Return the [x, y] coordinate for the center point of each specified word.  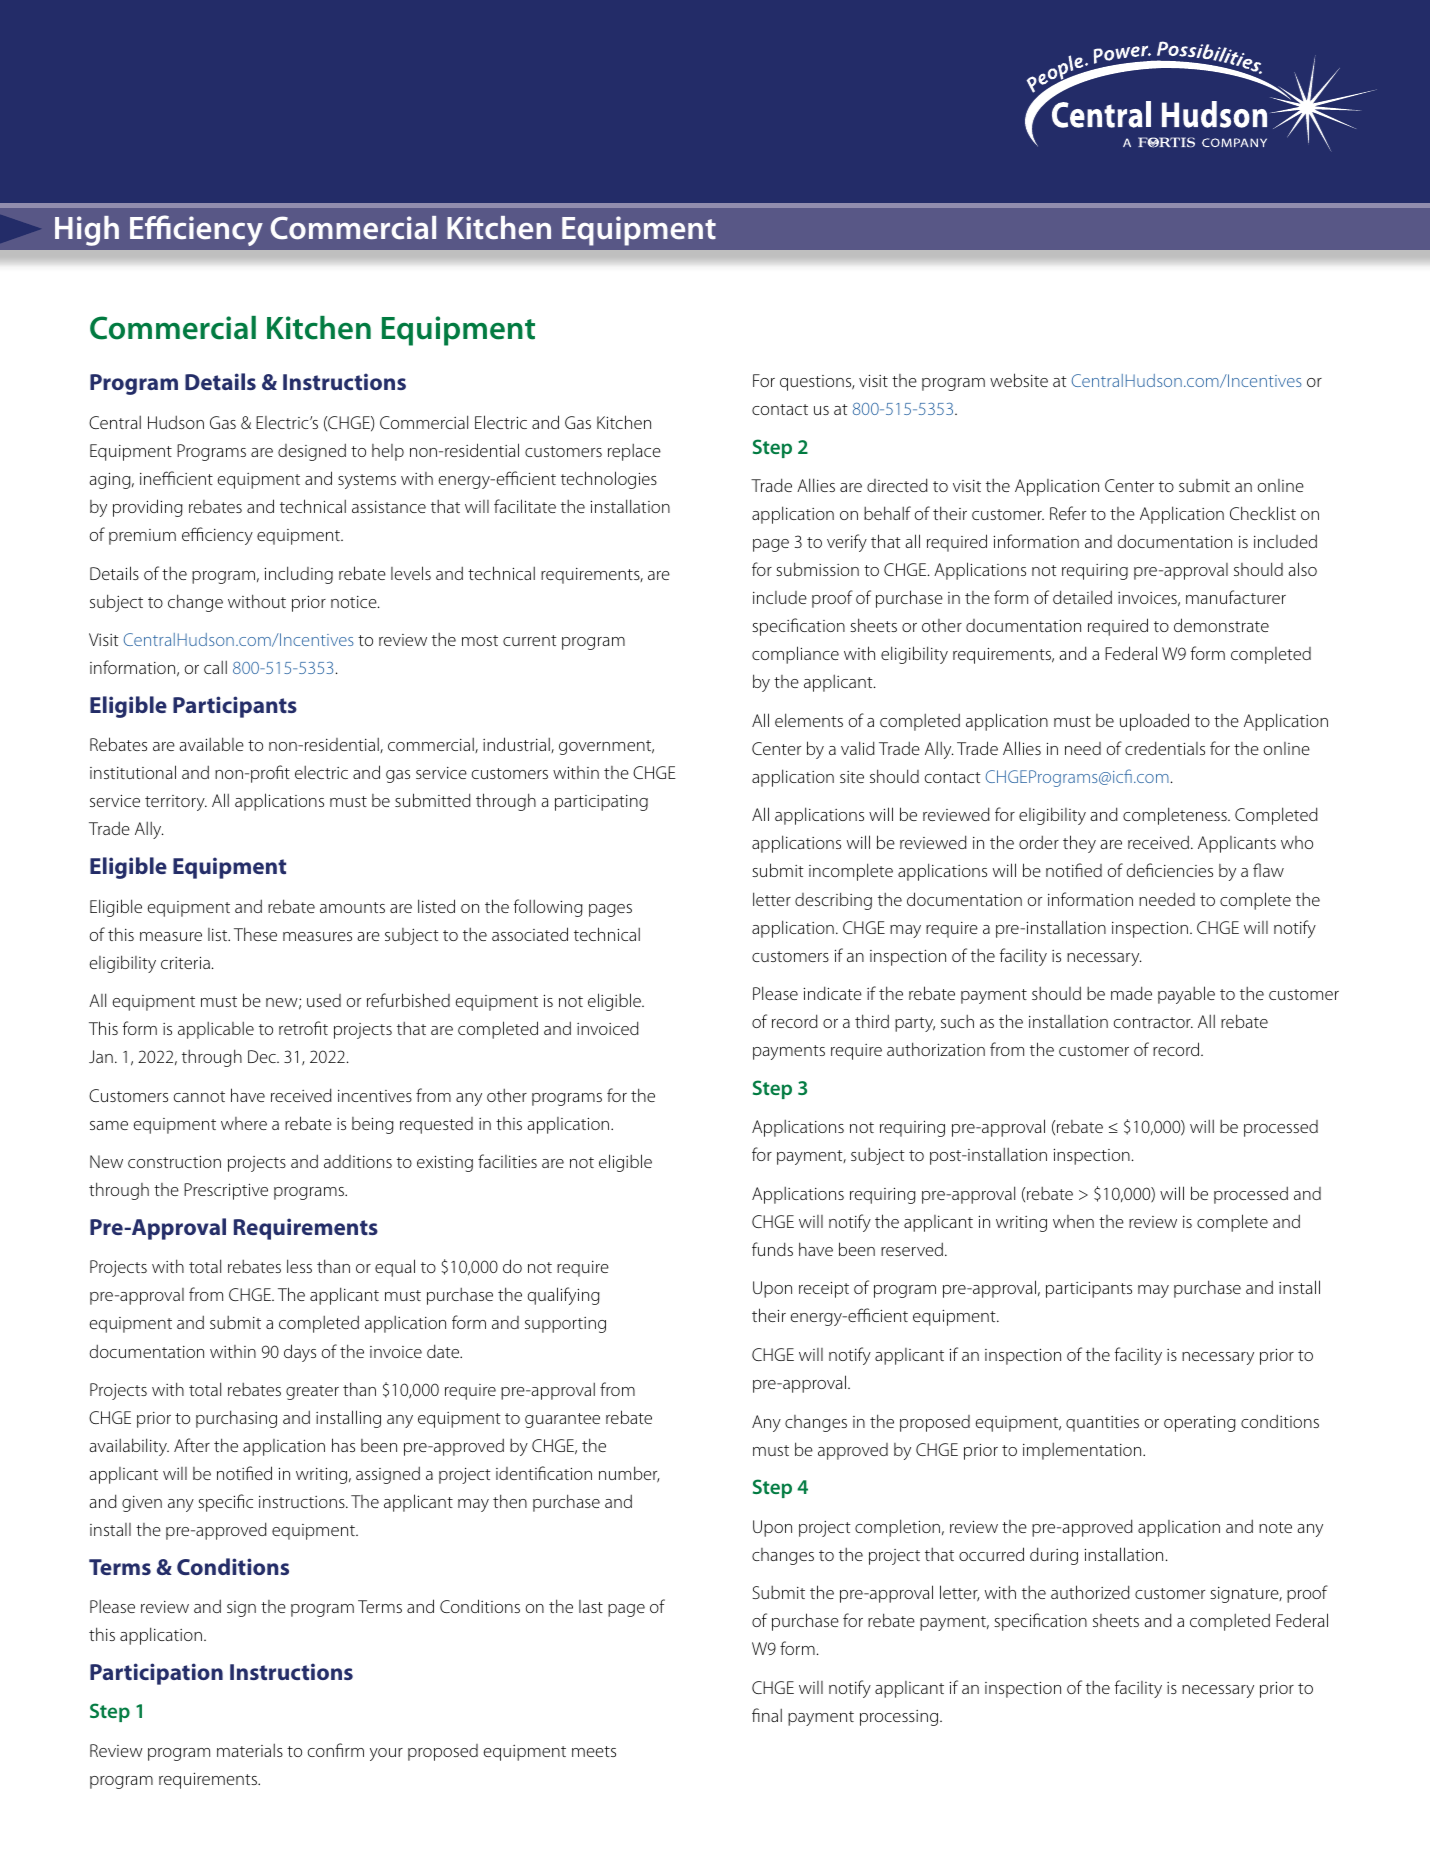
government [606, 747]
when [1073, 1221]
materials [250, 1750]
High [87, 231]
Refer [1068, 513]
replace [634, 452]
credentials [1165, 748]
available [211, 744]
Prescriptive [226, 1191]
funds [772, 1249]
